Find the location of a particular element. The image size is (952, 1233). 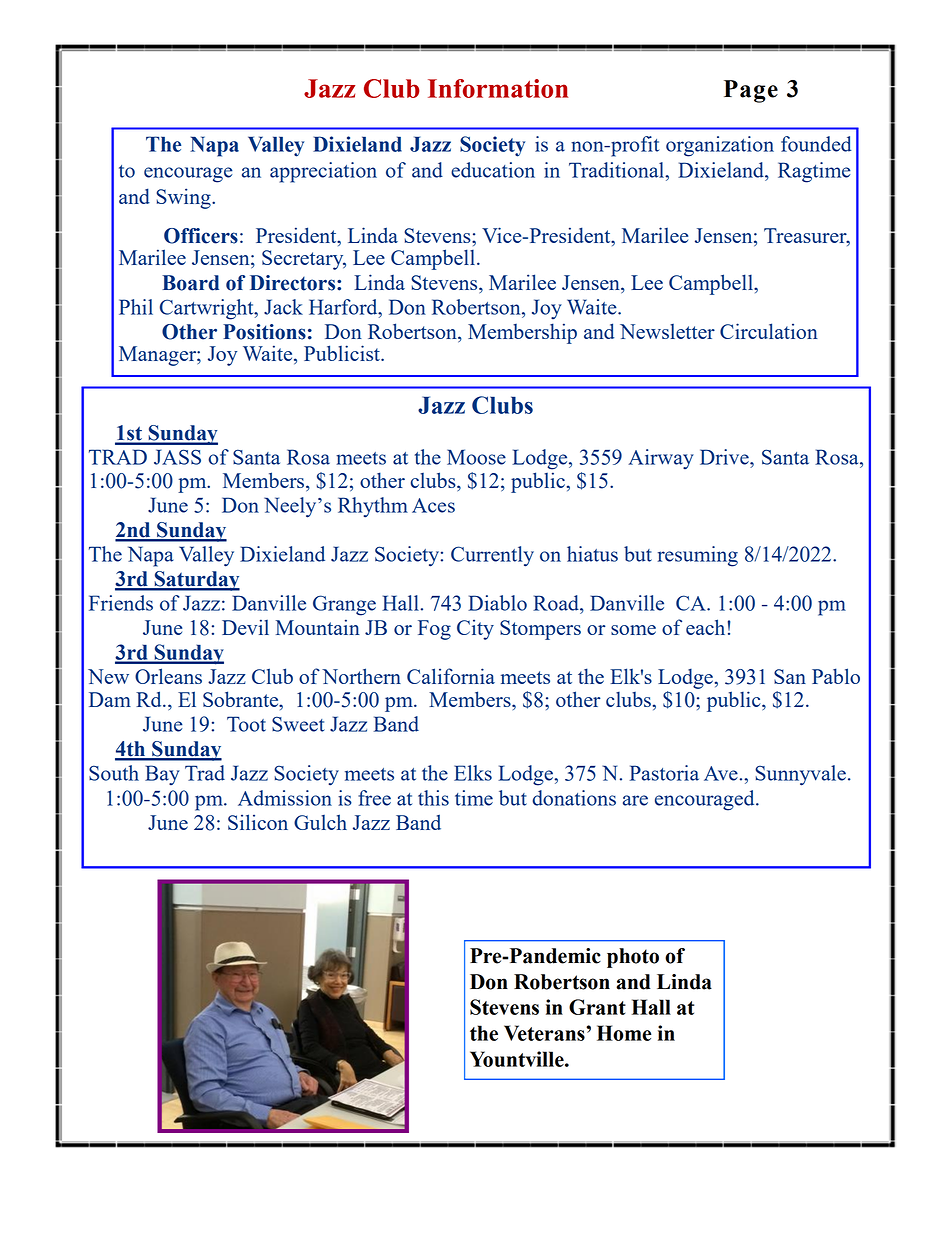

this is located at coordinates (433, 798).
